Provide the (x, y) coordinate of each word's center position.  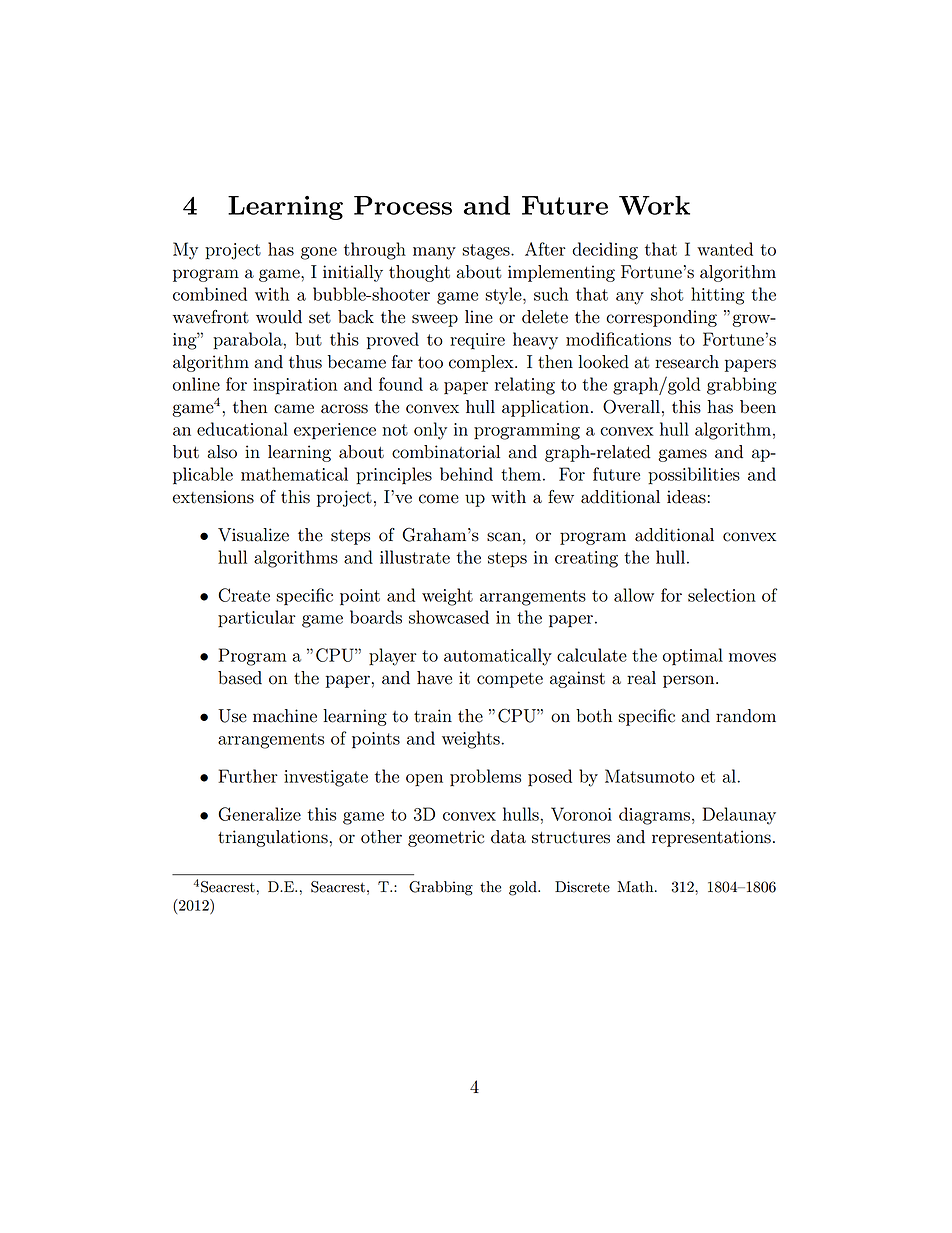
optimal (693, 657)
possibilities (694, 476)
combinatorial (446, 452)
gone (319, 253)
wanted (725, 249)
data (508, 837)
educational (242, 429)
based (240, 678)
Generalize (259, 814)
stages (487, 252)
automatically (498, 657)
